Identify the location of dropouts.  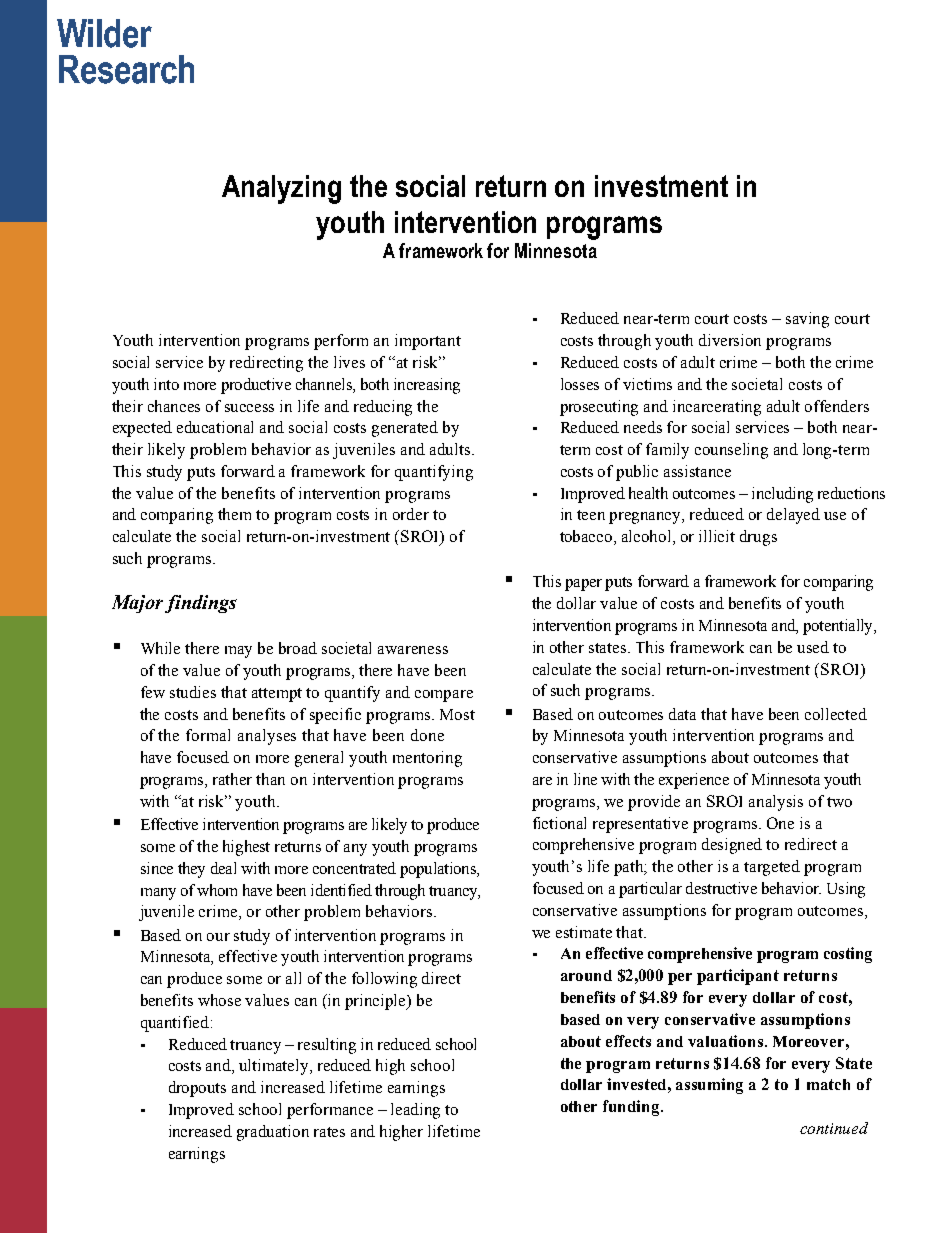
(197, 1089).
